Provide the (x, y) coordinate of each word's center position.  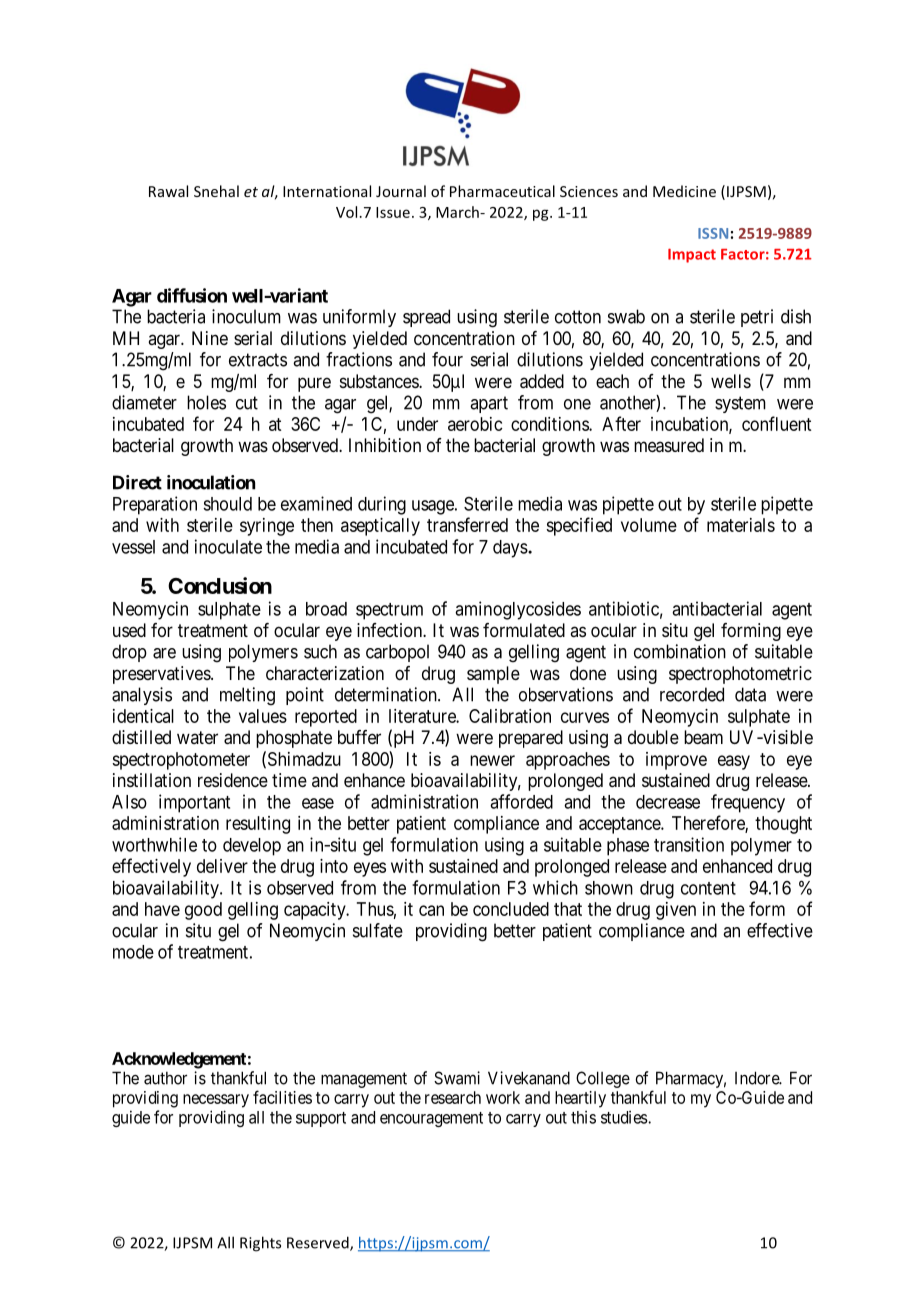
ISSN (713, 233)
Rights (260, 1244)
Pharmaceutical (502, 191)
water (197, 737)
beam (703, 737)
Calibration (510, 716)
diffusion (192, 295)
